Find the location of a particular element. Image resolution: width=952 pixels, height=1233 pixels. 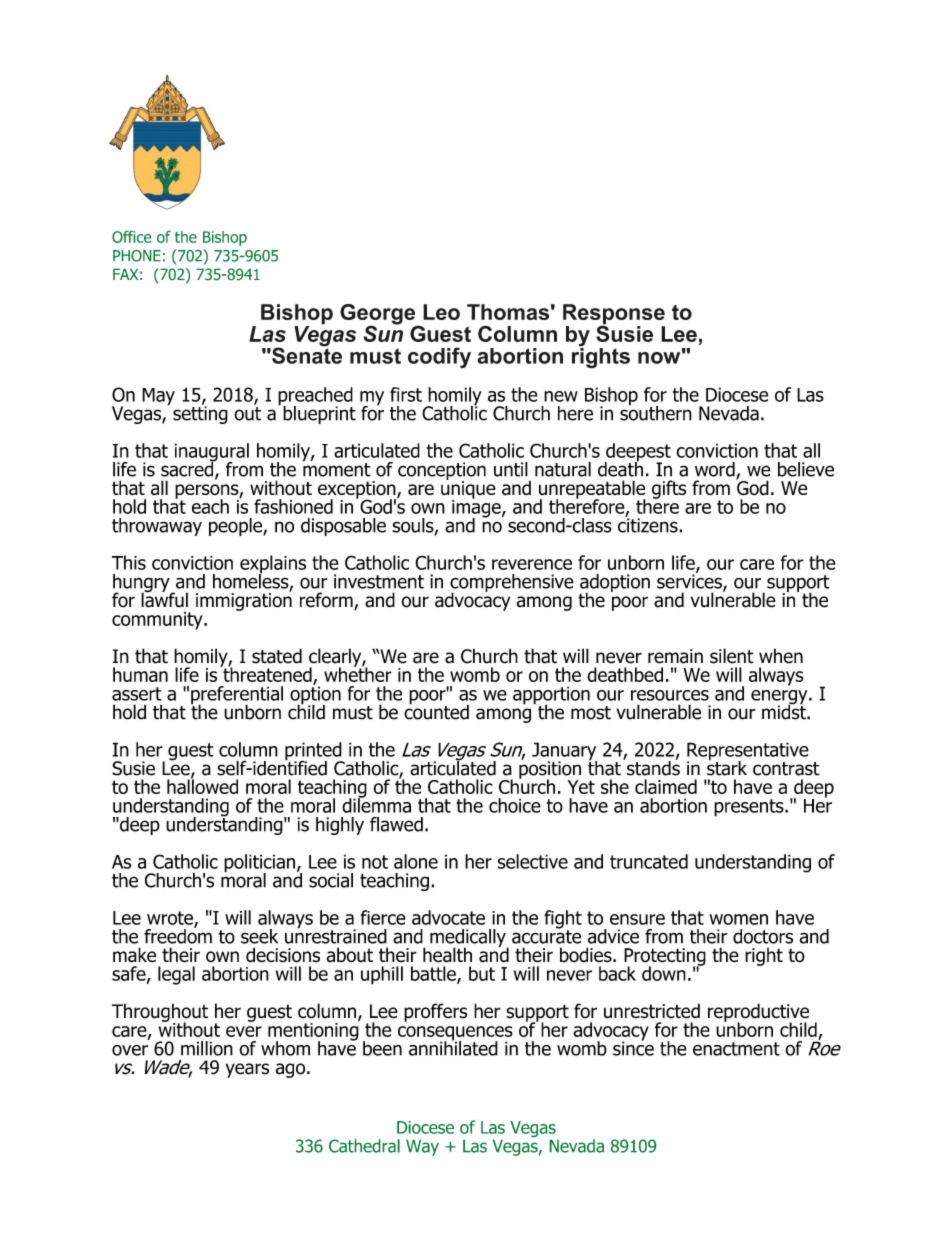

citizens is located at coordinates (649, 524).
